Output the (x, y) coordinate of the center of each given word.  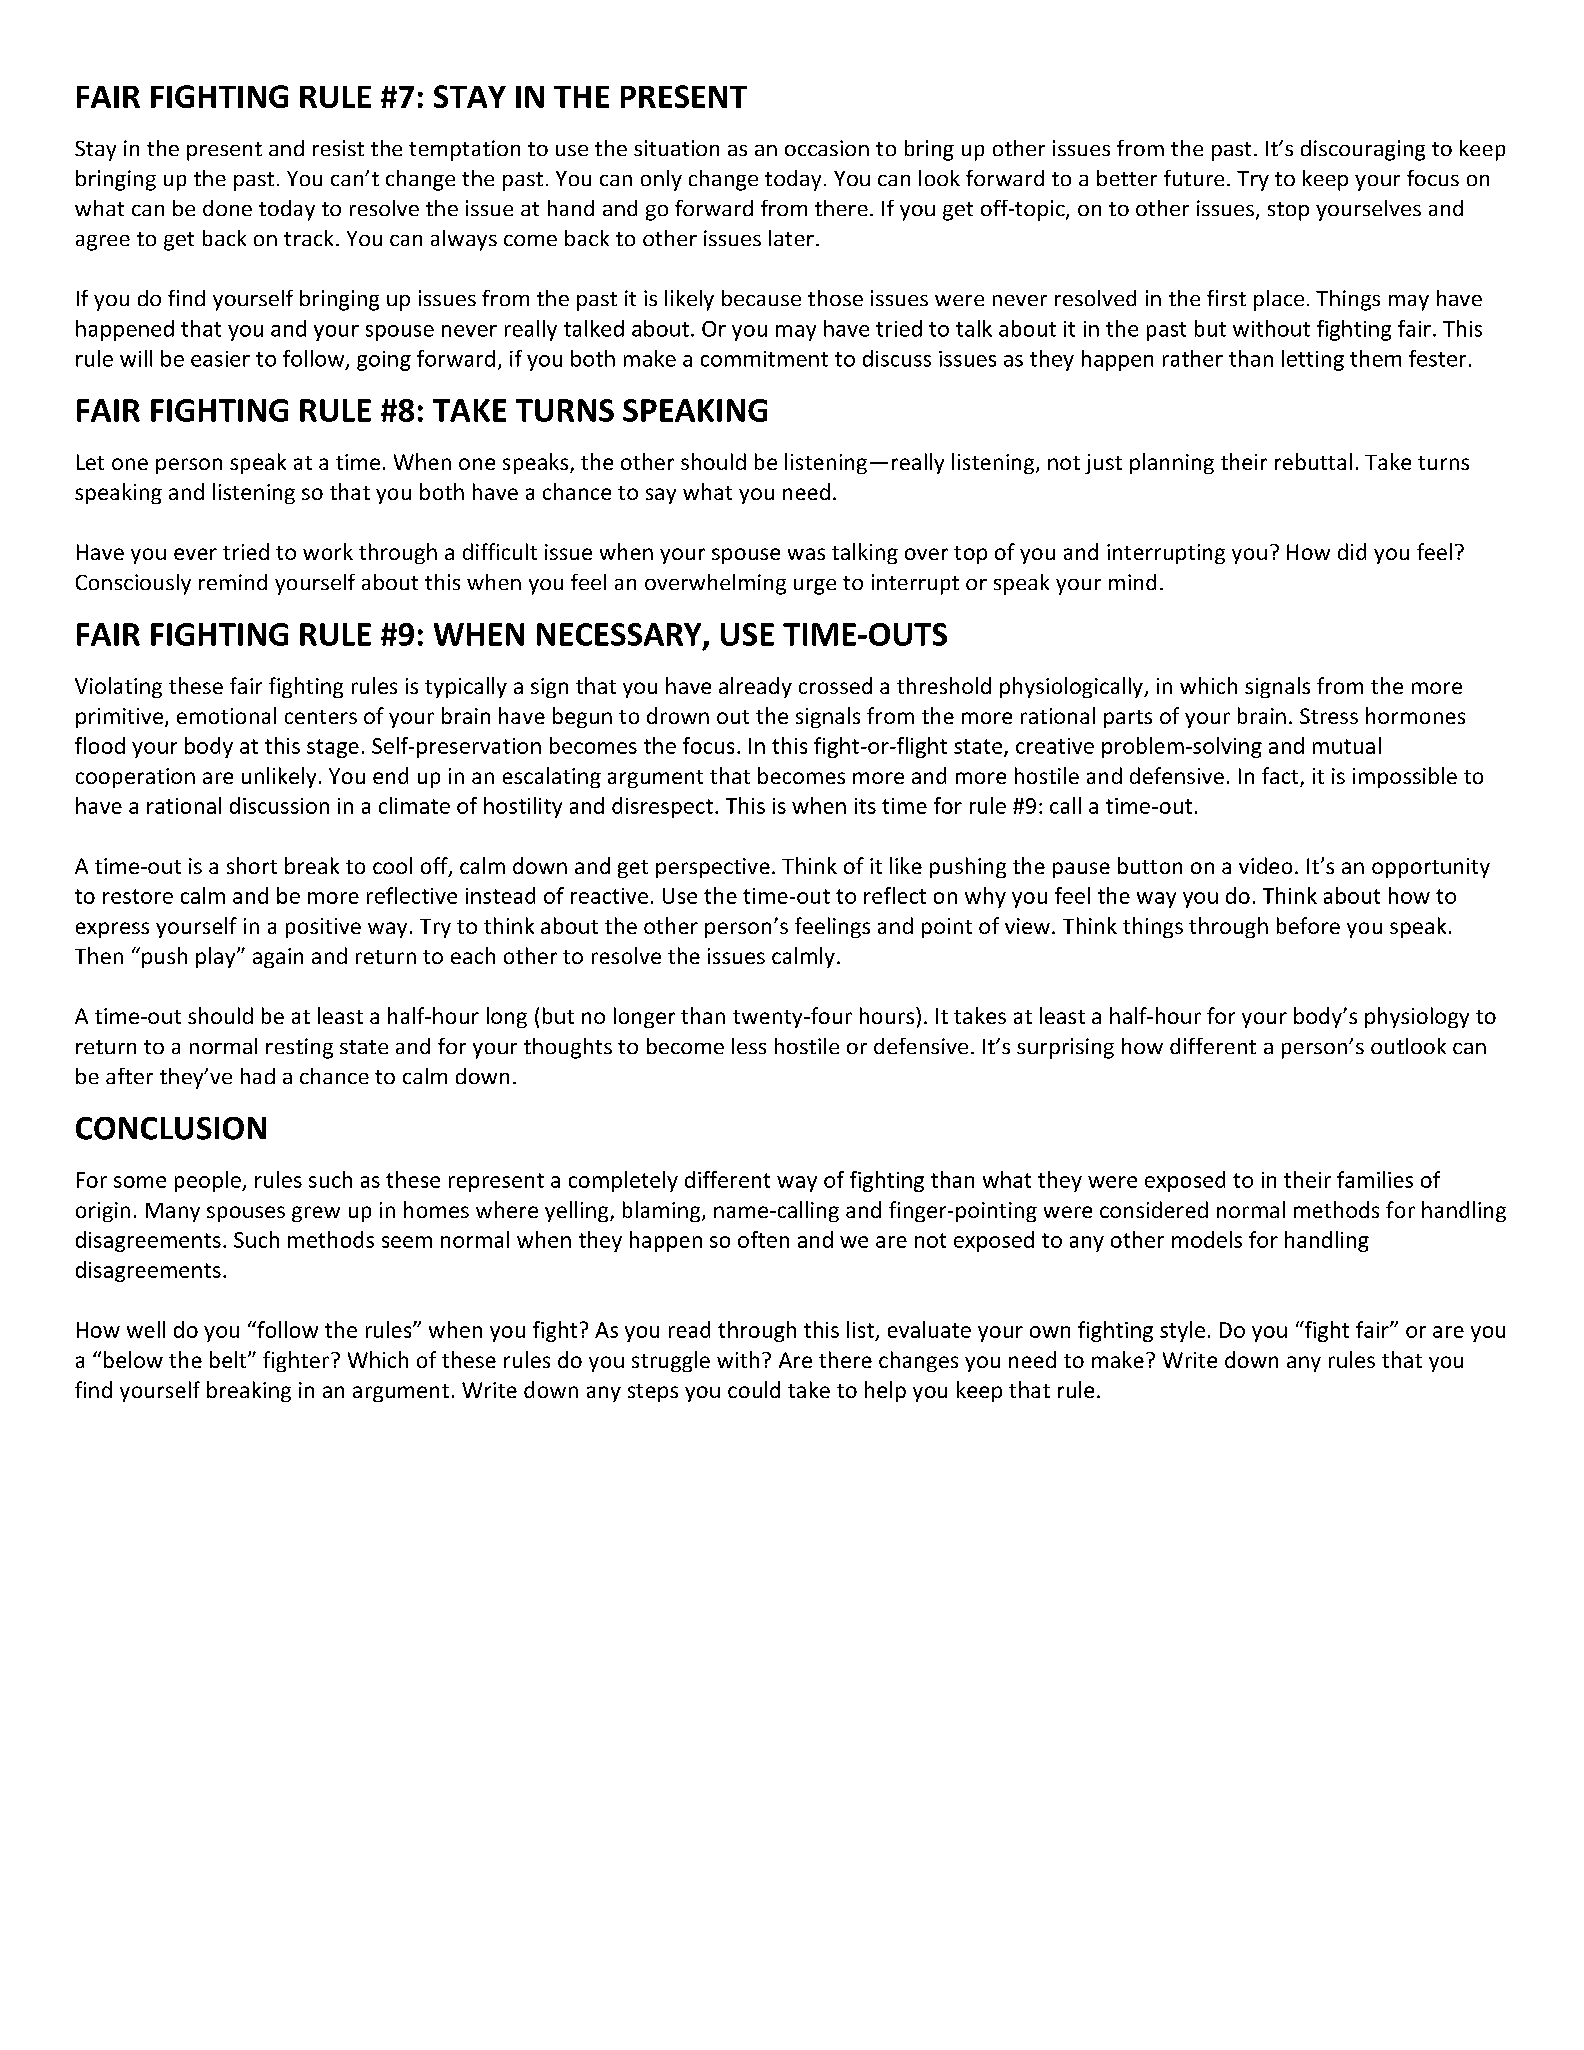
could (754, 1389)
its (865, 806)
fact (1281, 777)
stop (1288, 211)
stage (333, 748)
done (227, 208)
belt (229, 1359)
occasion (827, 148)
